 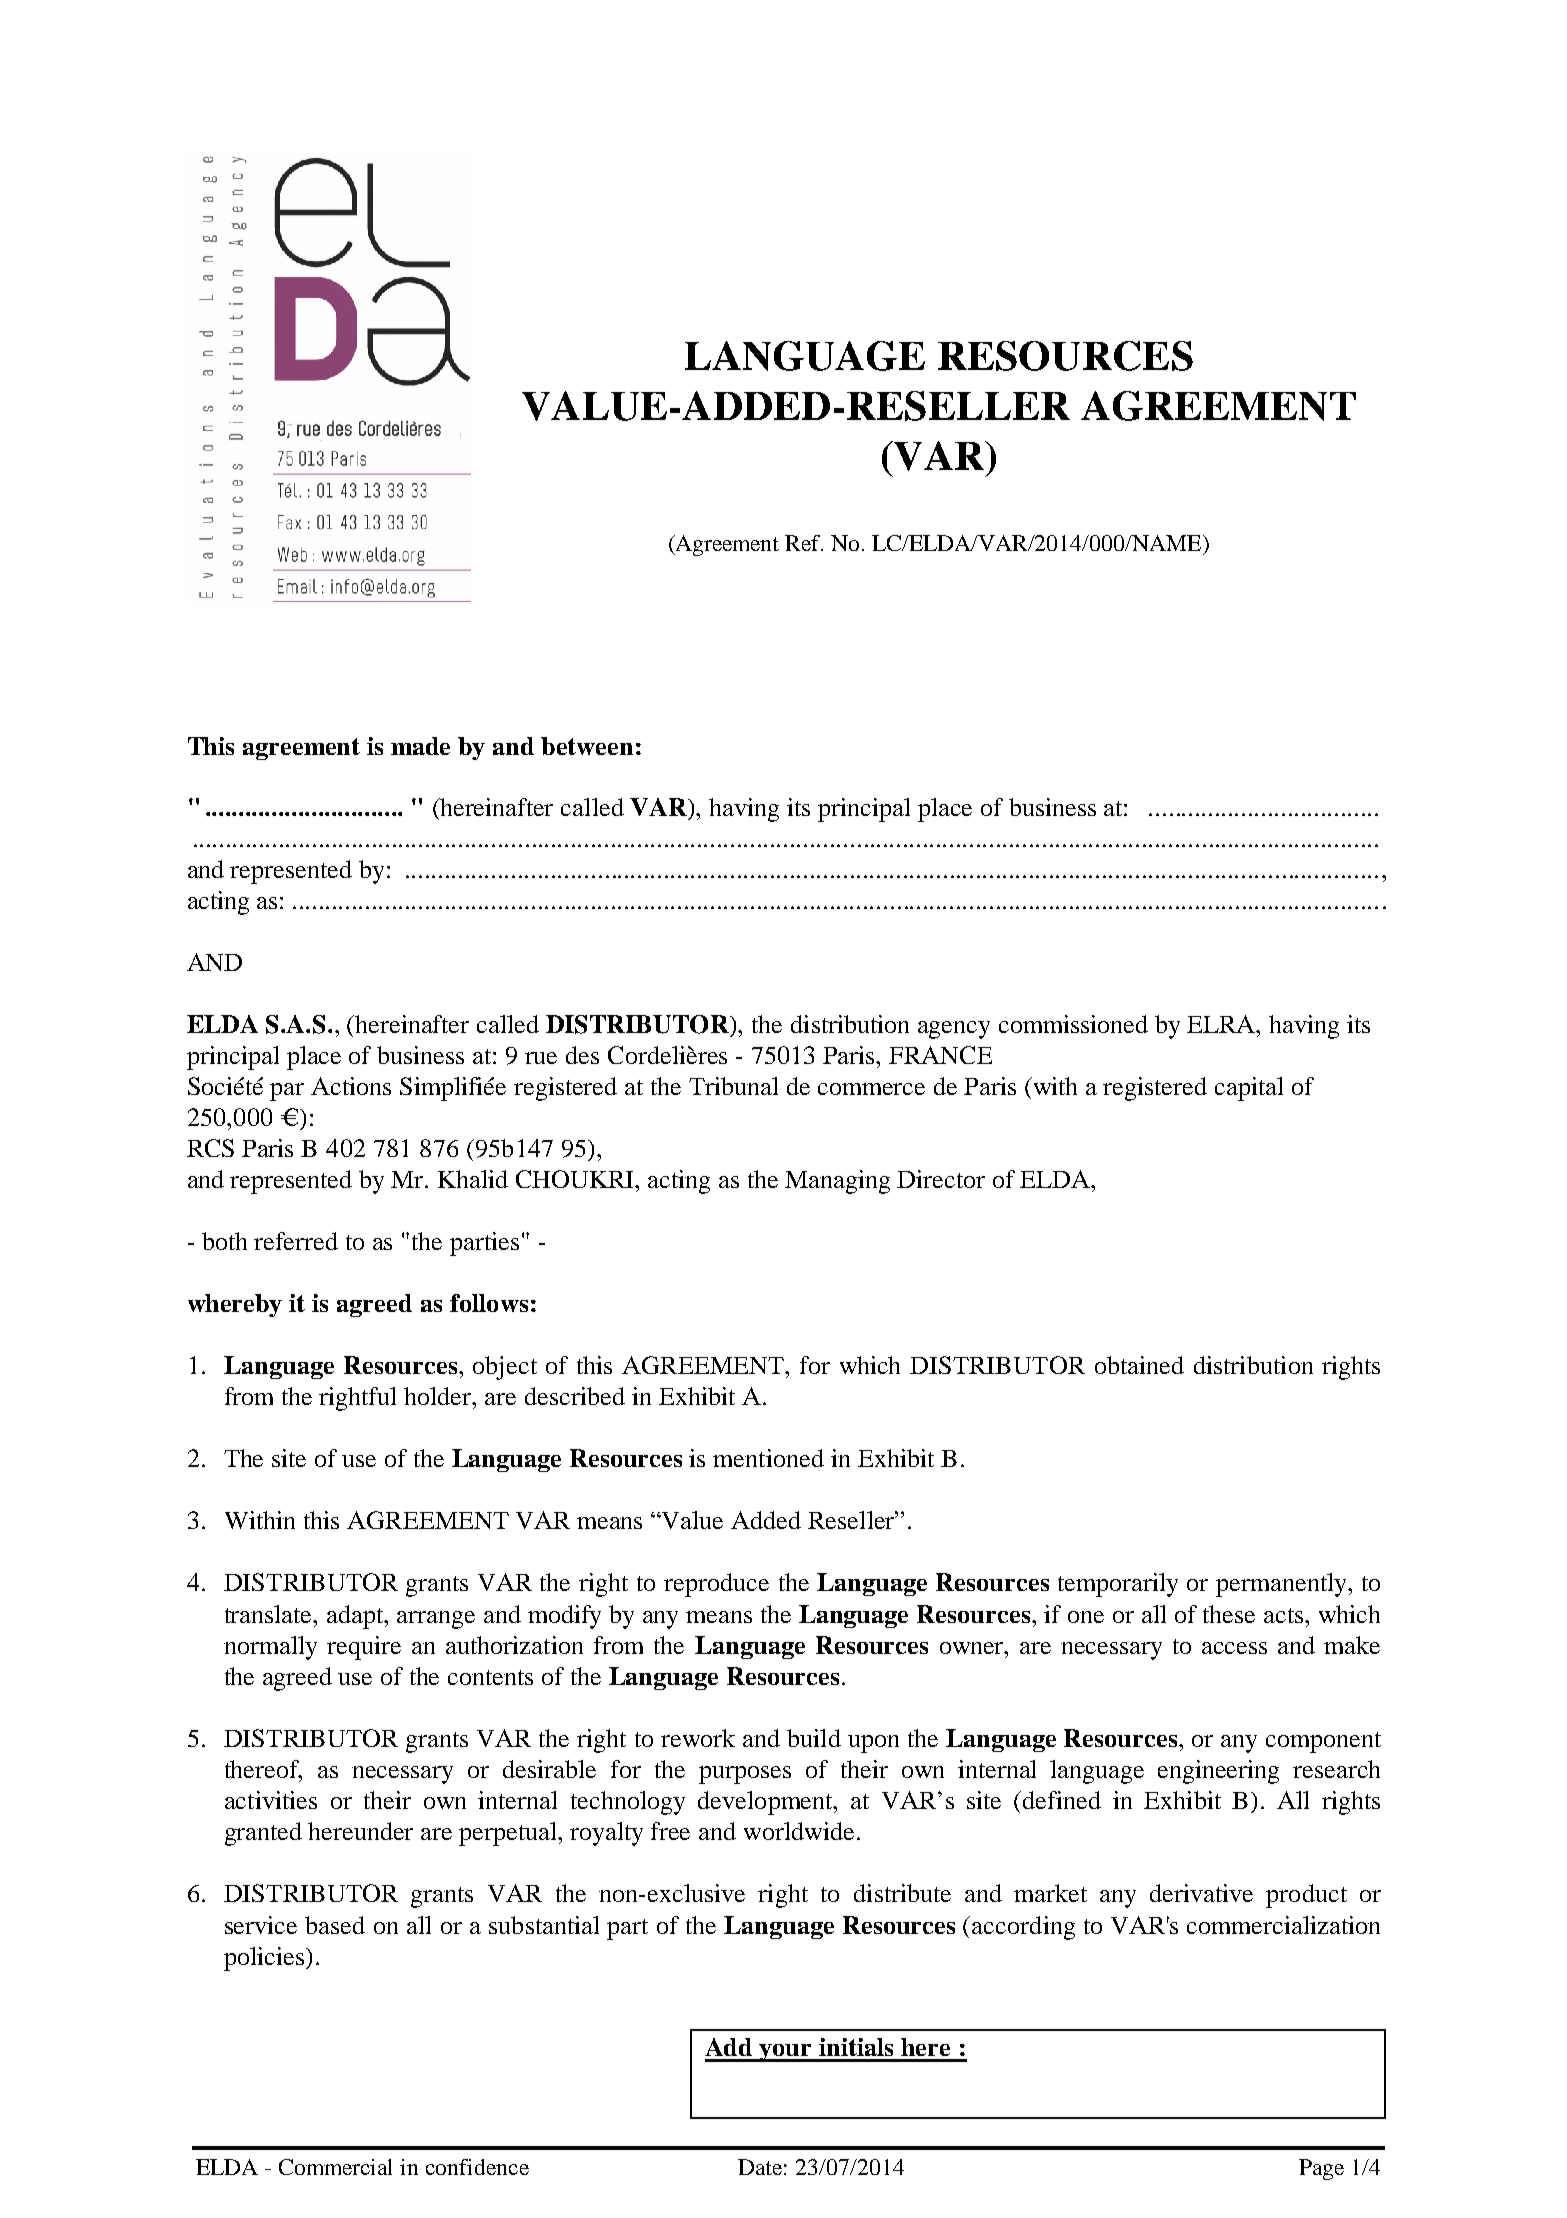 What do you see at coordinates (1321, 2169) in the screenshot?
I see `Page` at bounding box center [1321, 2169].
